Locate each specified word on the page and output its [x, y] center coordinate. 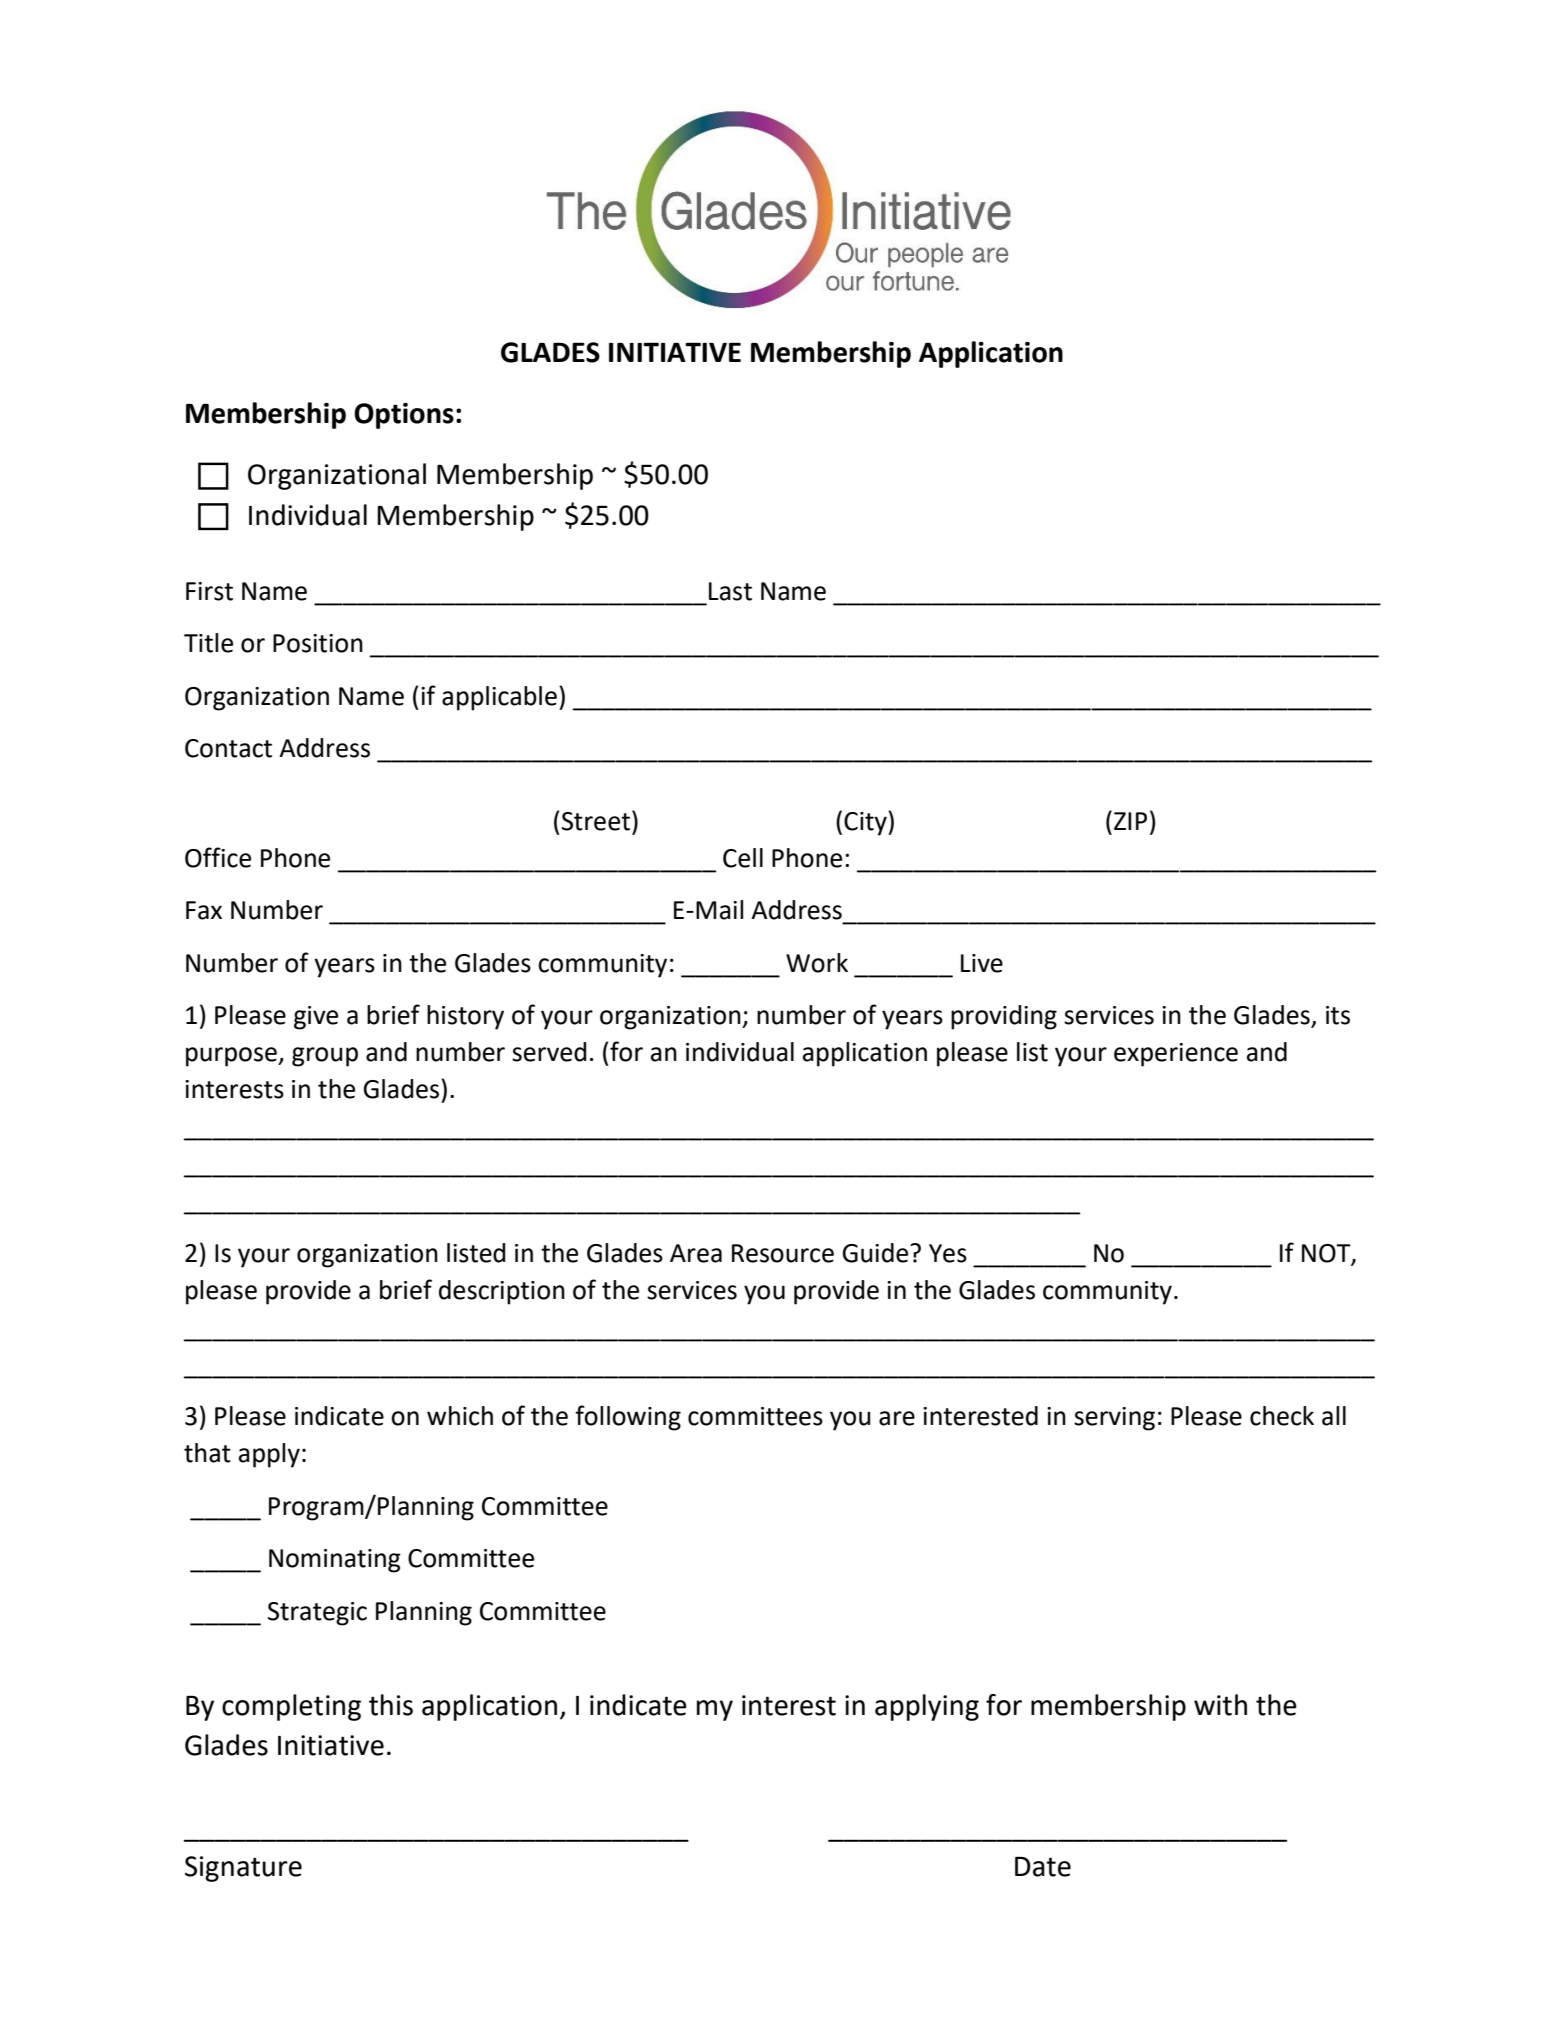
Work [817, 963]
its [1338, 1015]
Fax [204, 910]
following [628, 1418]
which [460, 1416]
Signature [243, 1869]
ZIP [1130, 821]
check [1282, 1416]
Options [404, 416]
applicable [499, 698]
